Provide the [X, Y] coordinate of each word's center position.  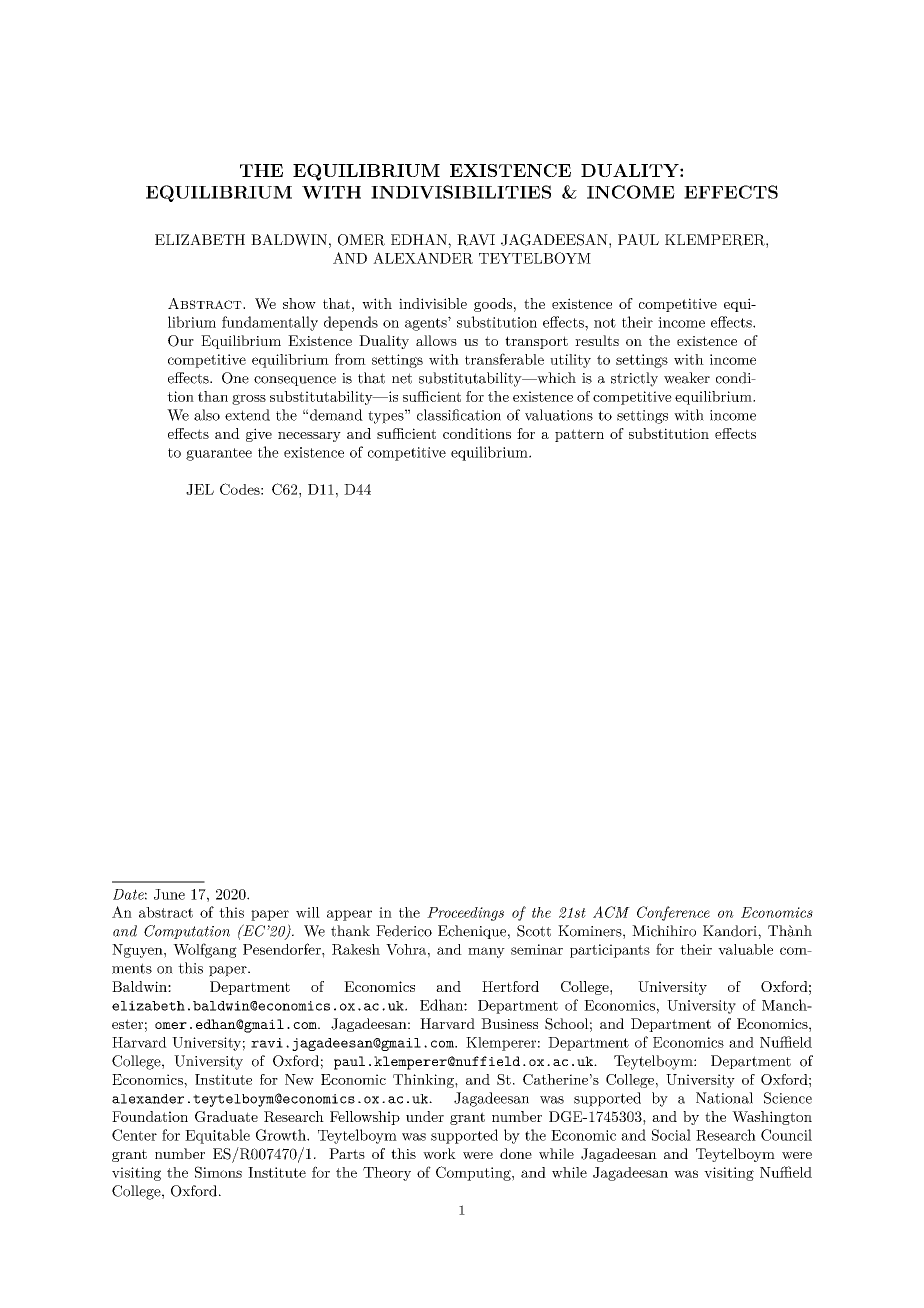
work [439, 1153]
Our [181, 341]
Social [671, 1135]
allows [436, 340]
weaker [687, 378]
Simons [218, 1172]
